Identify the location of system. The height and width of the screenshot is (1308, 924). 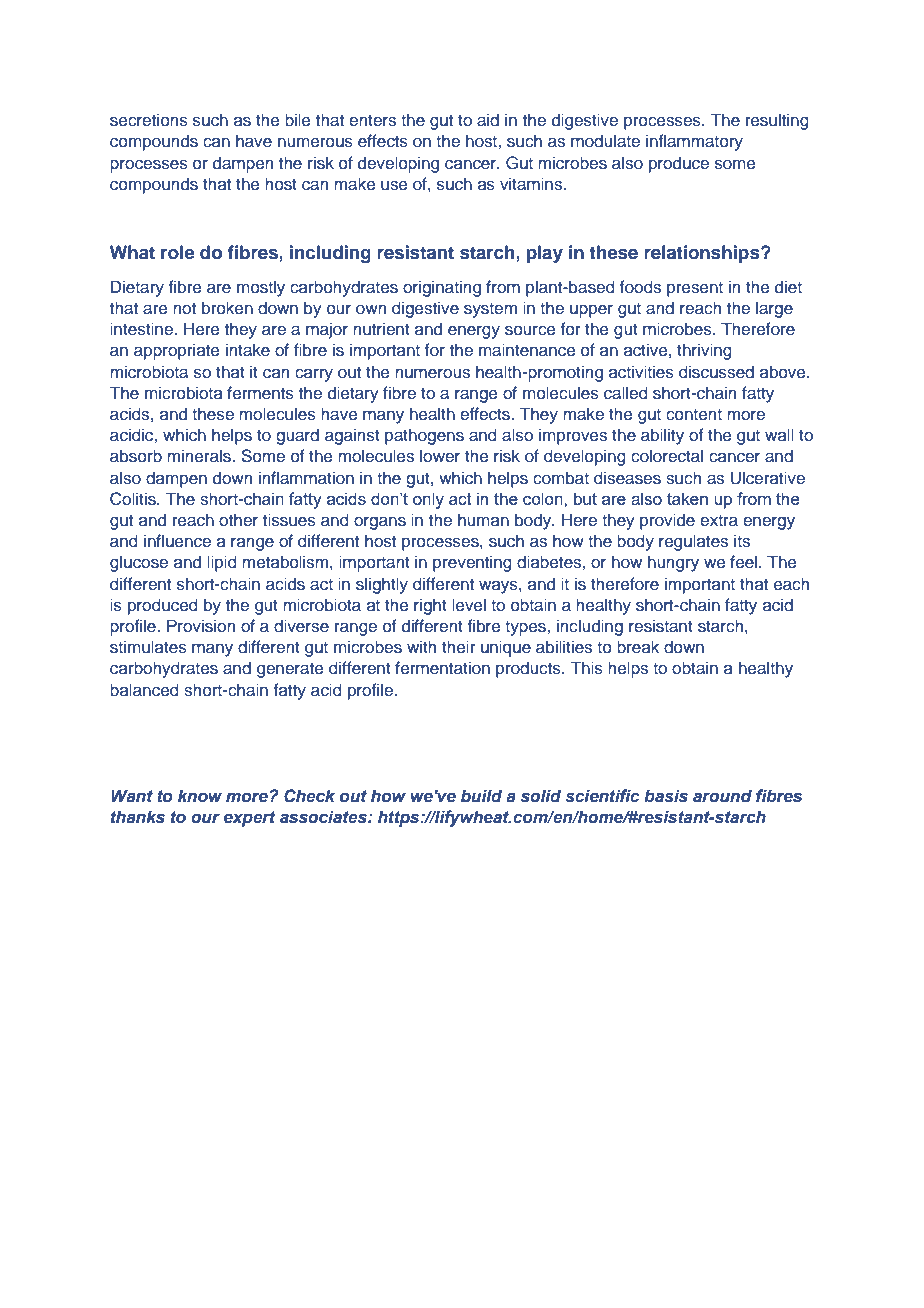
(490, 310).
